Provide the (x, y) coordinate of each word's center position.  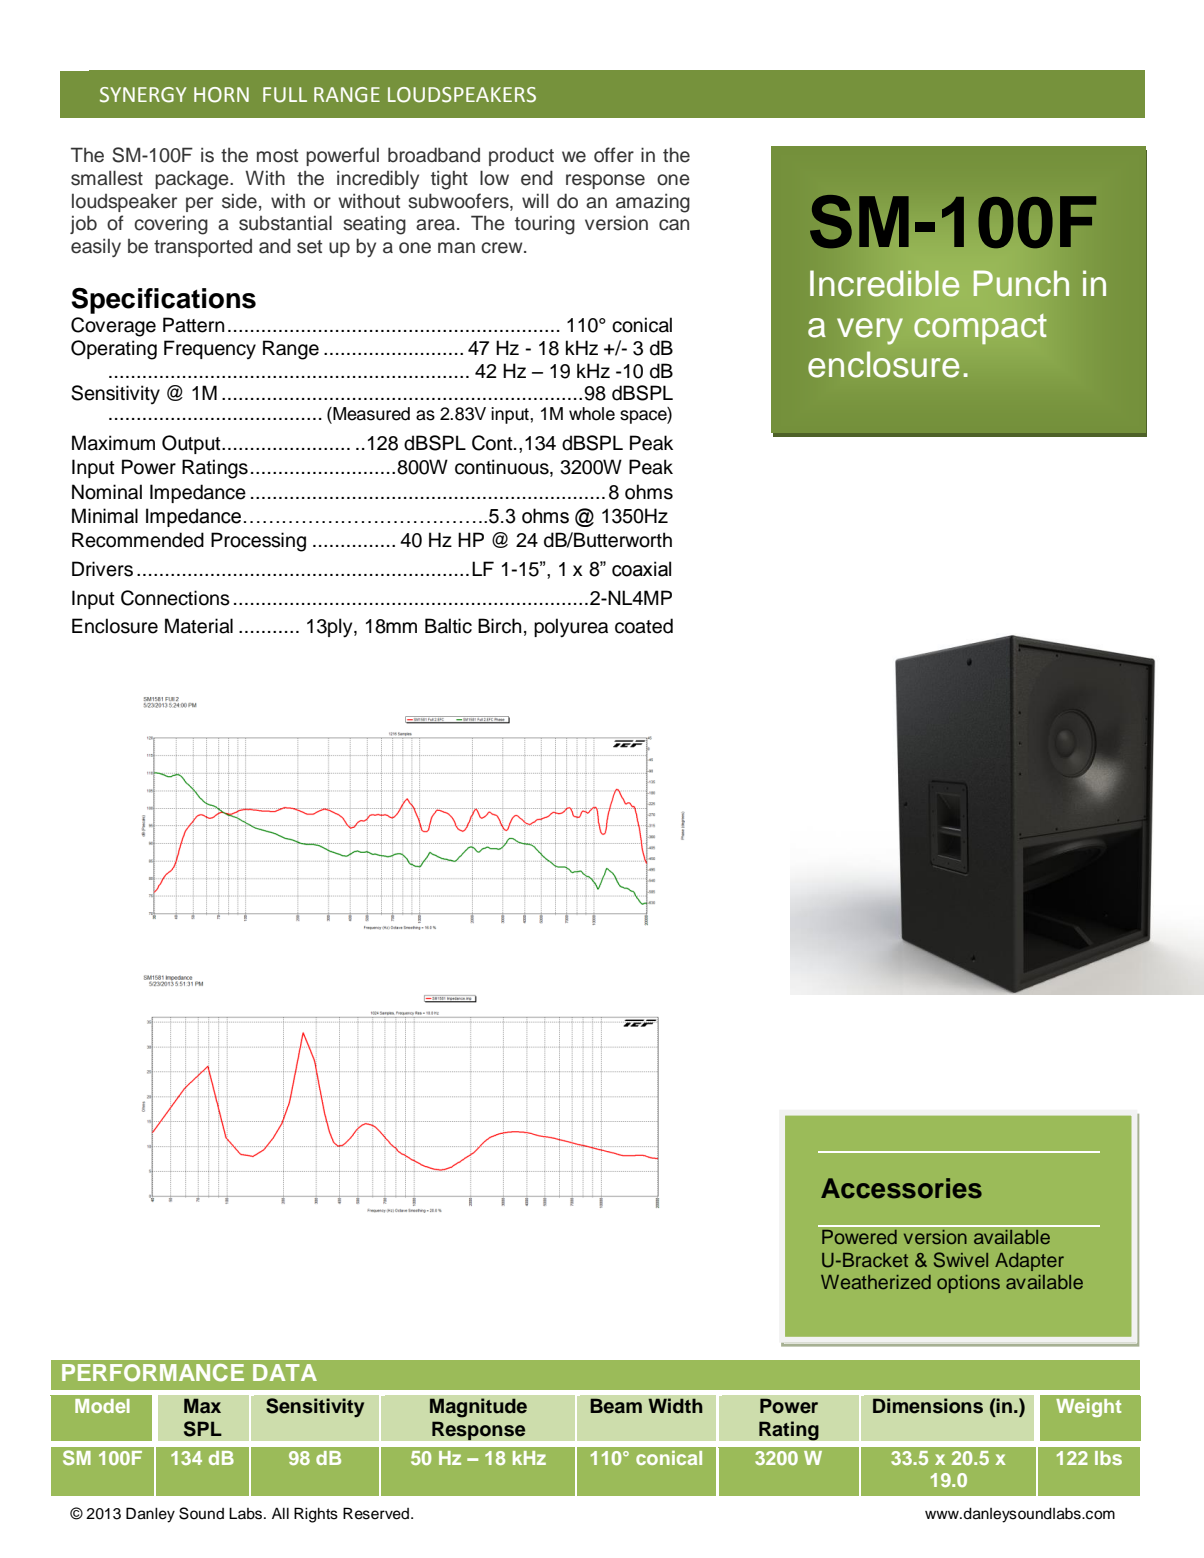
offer (614, 155)
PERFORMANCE (153, 1373)
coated (644, 626)
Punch (1021, 283)
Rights (316, 1515)
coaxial (641, 569)
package (193, 180)
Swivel (961, 1260)
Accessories (901, 1188)
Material (199, 626)
